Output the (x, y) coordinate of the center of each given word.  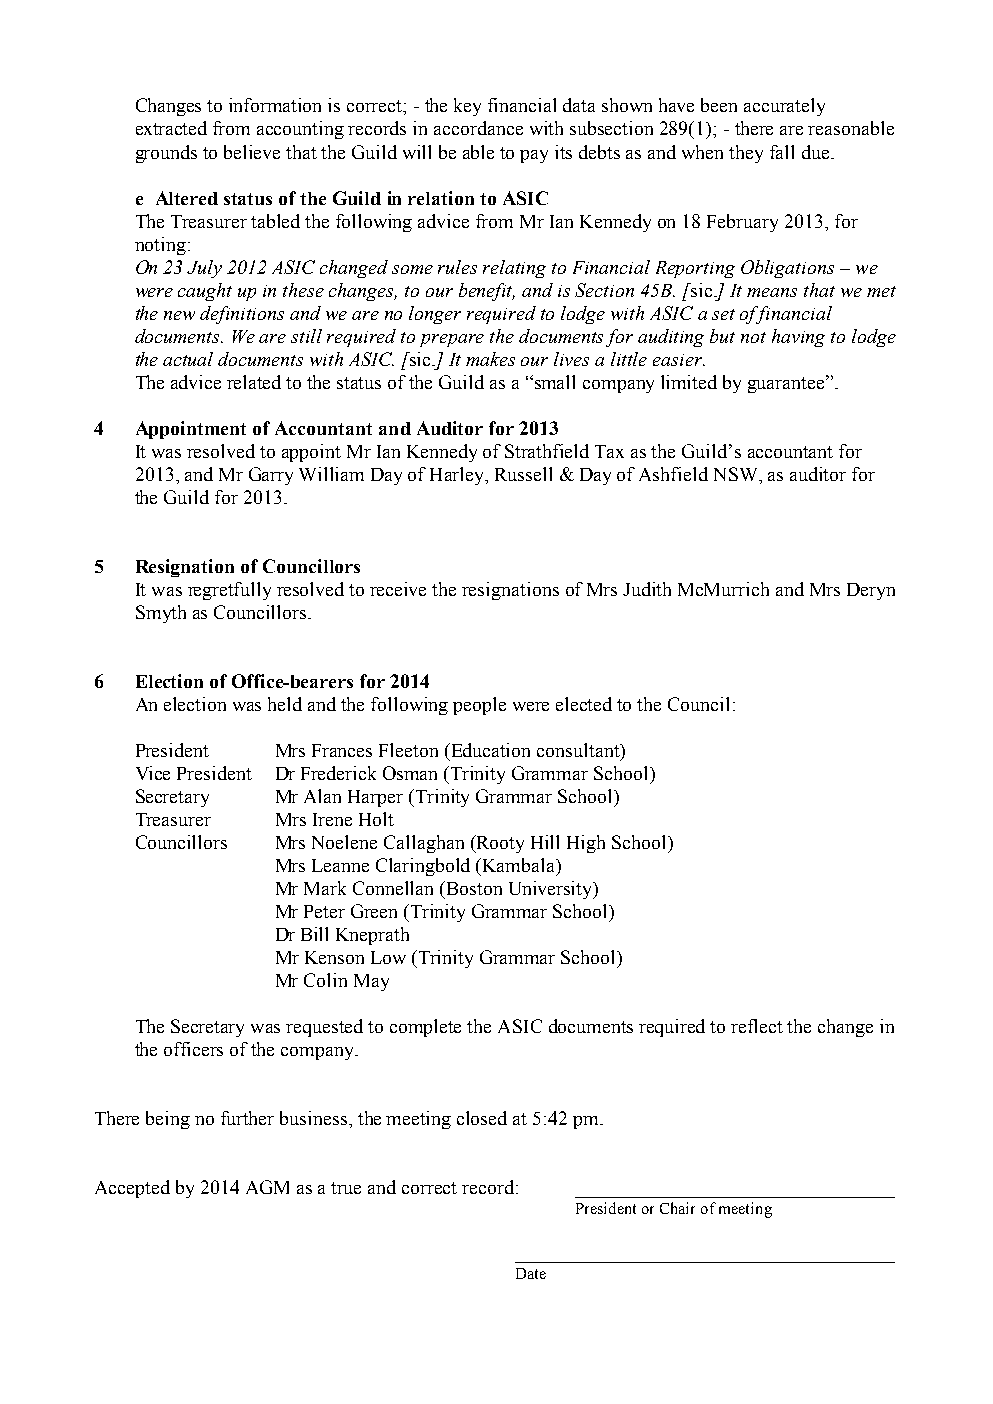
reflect (757, 1026)
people (479, 706)
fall (782, 152)
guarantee (787, 384)
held (285, 704)
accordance (478, 128)
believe (252, 152)
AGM (267, 1187)
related (254, 382)
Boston (473, 888)
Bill (314, 934)
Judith (647, 589)
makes (490, 359)
